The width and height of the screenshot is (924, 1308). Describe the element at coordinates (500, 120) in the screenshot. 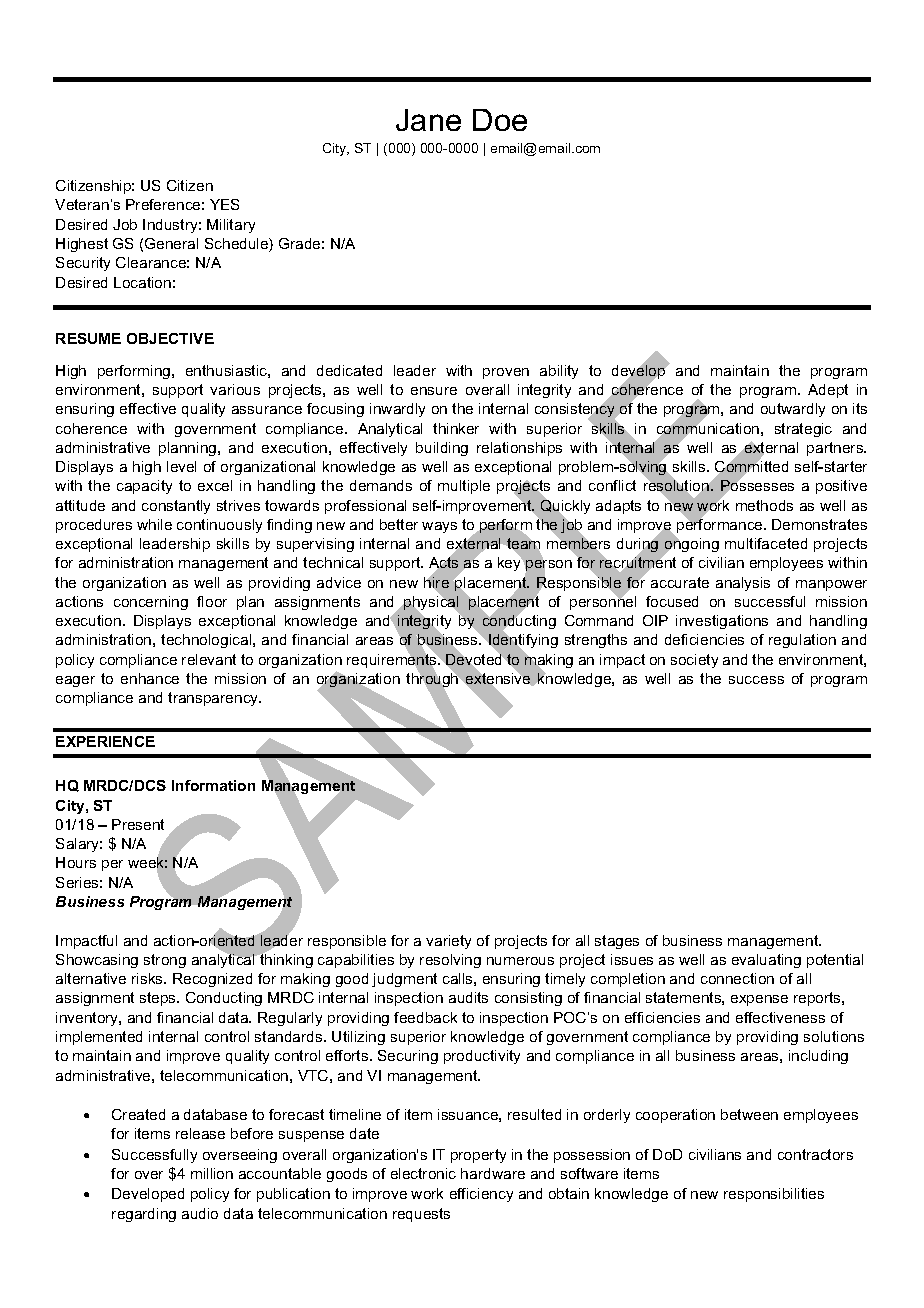

I see `Doe` at that location.
